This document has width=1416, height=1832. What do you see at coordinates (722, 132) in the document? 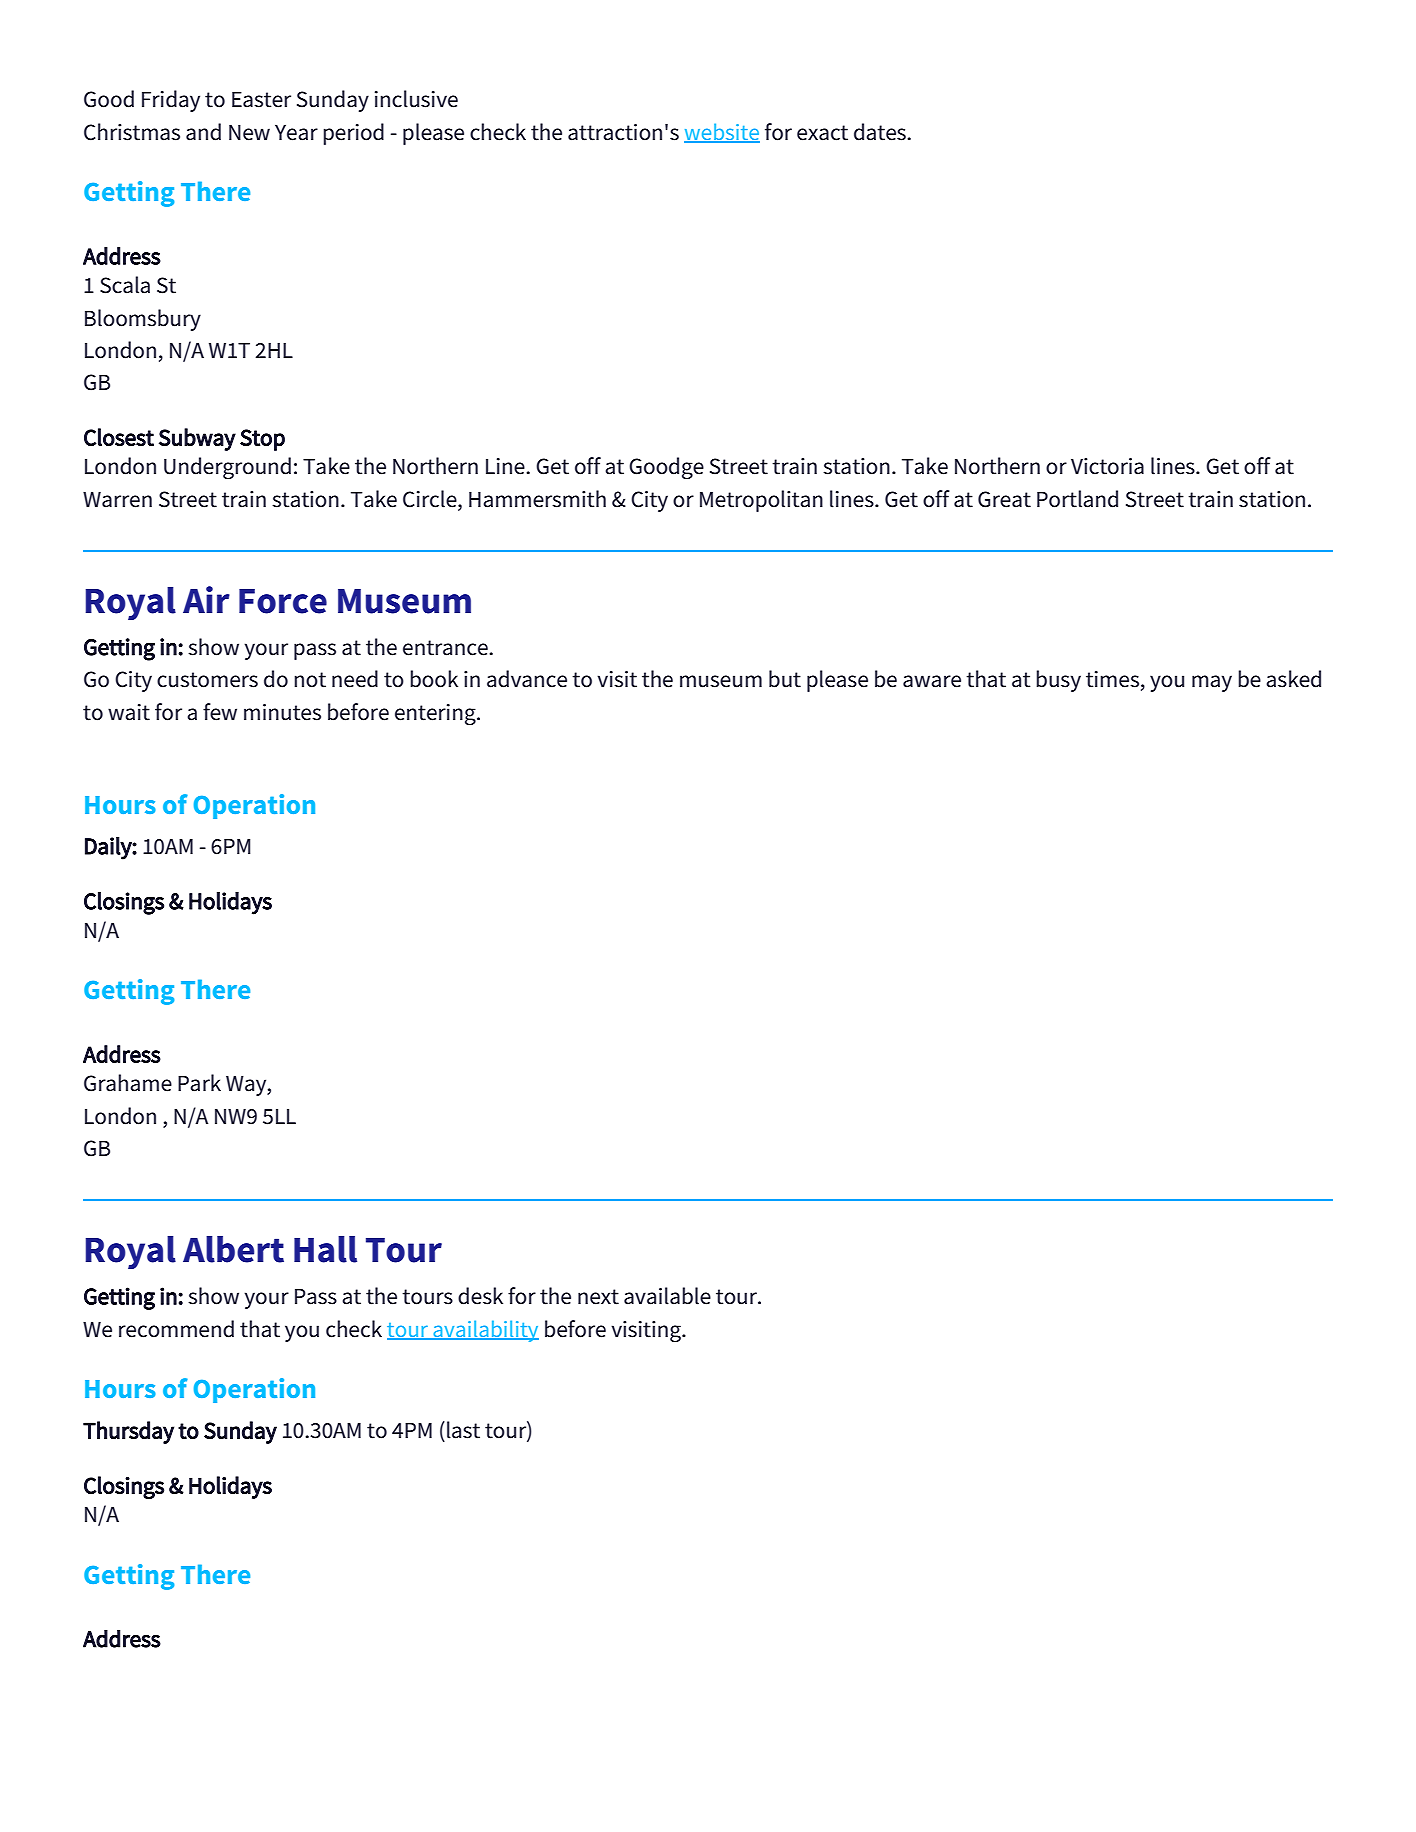
I see `website` at bounding box center [722, 132].
